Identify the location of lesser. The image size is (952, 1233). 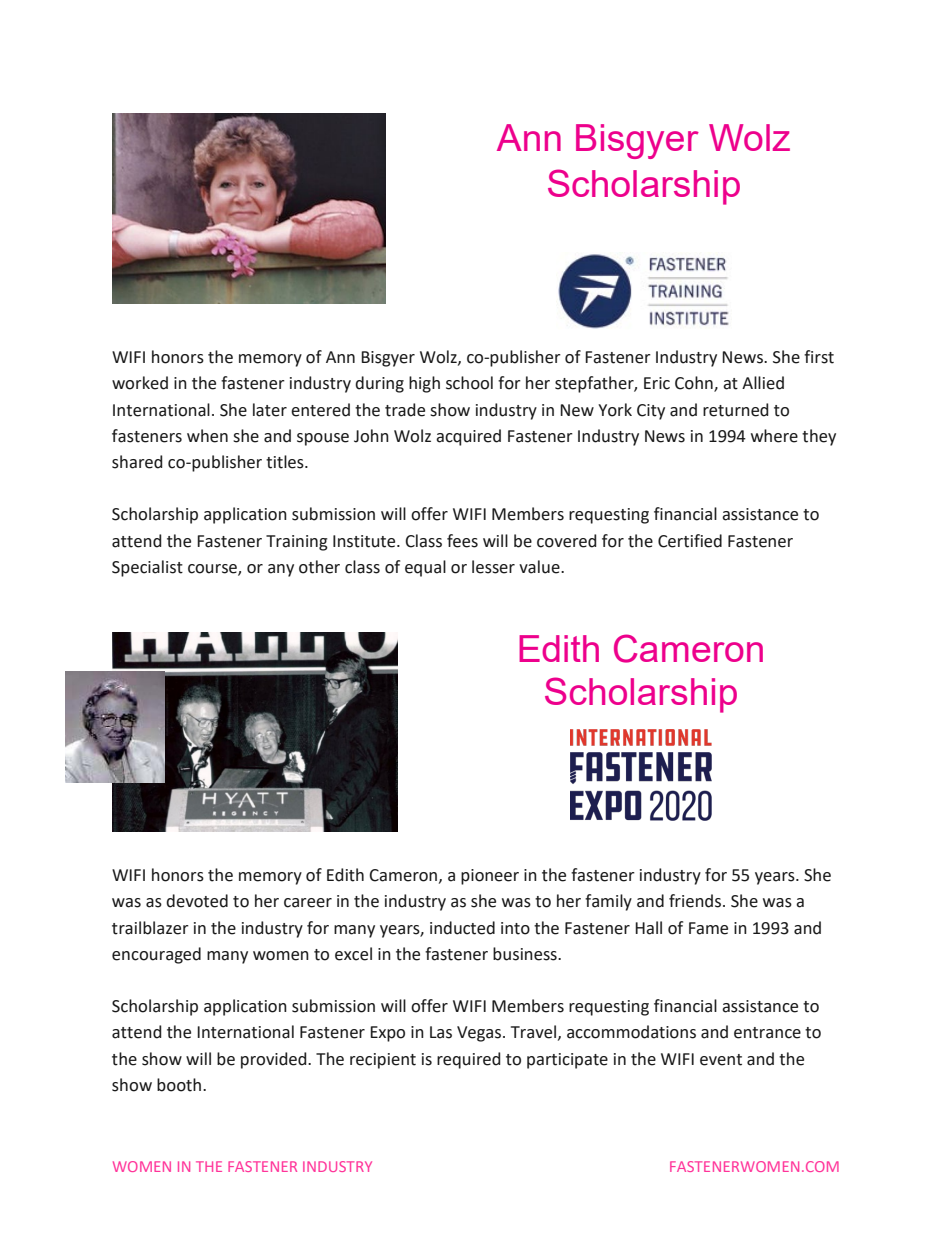
(493, 567).
